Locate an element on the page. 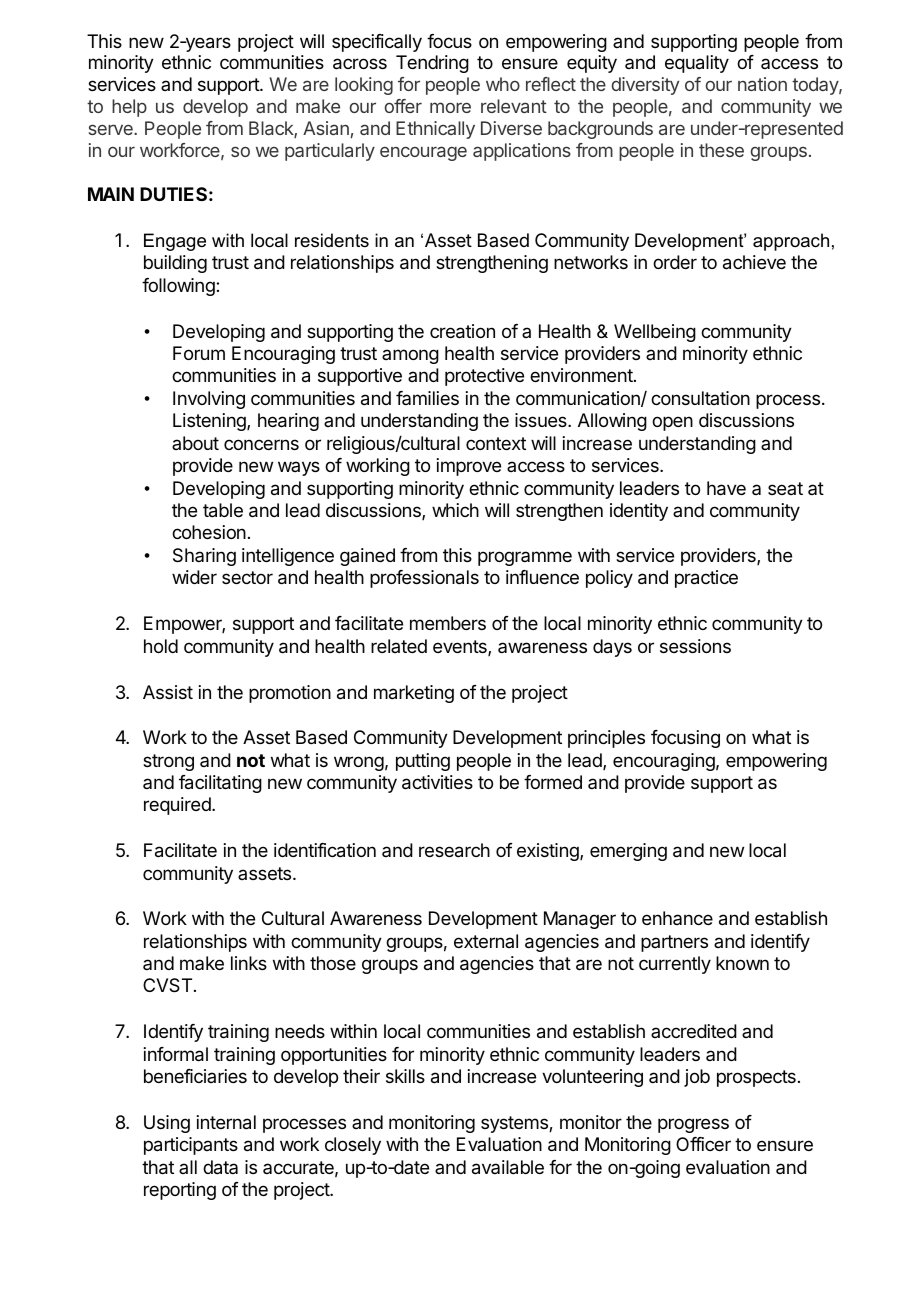 The width and height of the document is (924, 1308). equality is located at coordinates (697, 64).
